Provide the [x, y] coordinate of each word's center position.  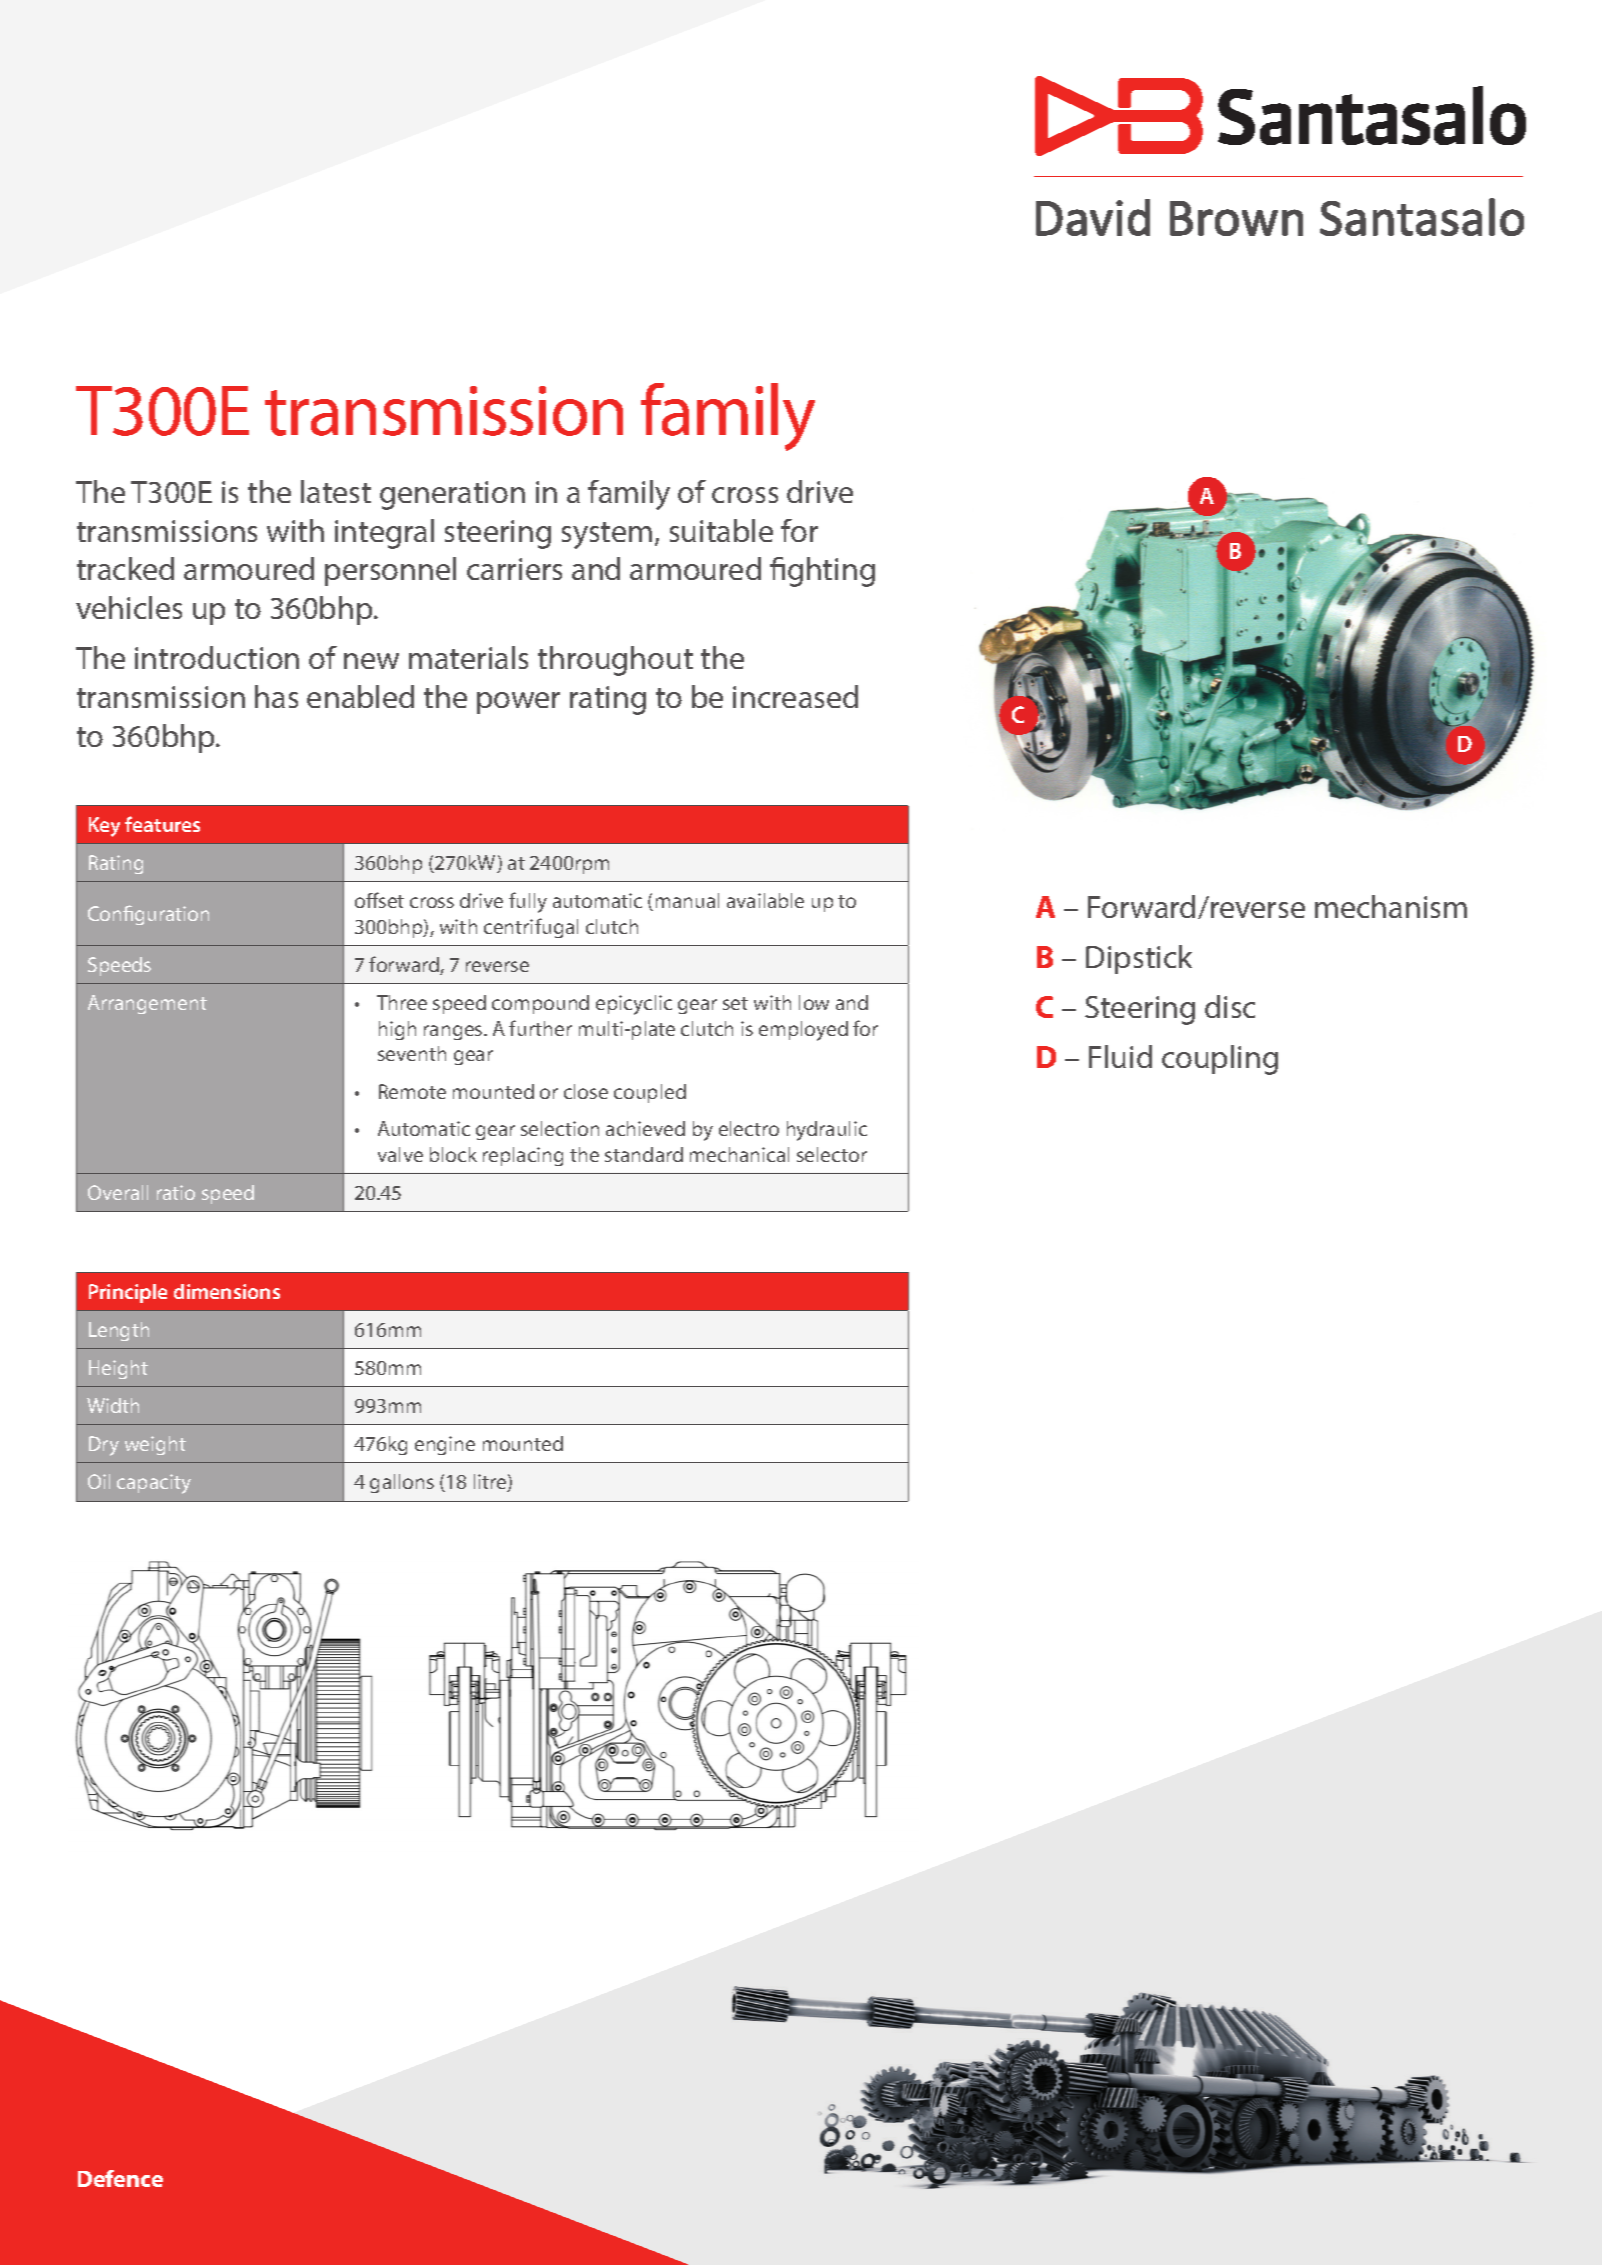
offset [379, 900]
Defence [120, 2178]
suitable [721, 530]
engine [445, 1445]
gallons [402, 1483]
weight [155, 1445]
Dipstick [1139, 959]
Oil [99, 1481]
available [765, 900]
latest [336, 491]
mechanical [739, 1154]
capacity [154, 1484]
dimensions [227, 1291]
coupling [1220, 1060]
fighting [822, 572]
